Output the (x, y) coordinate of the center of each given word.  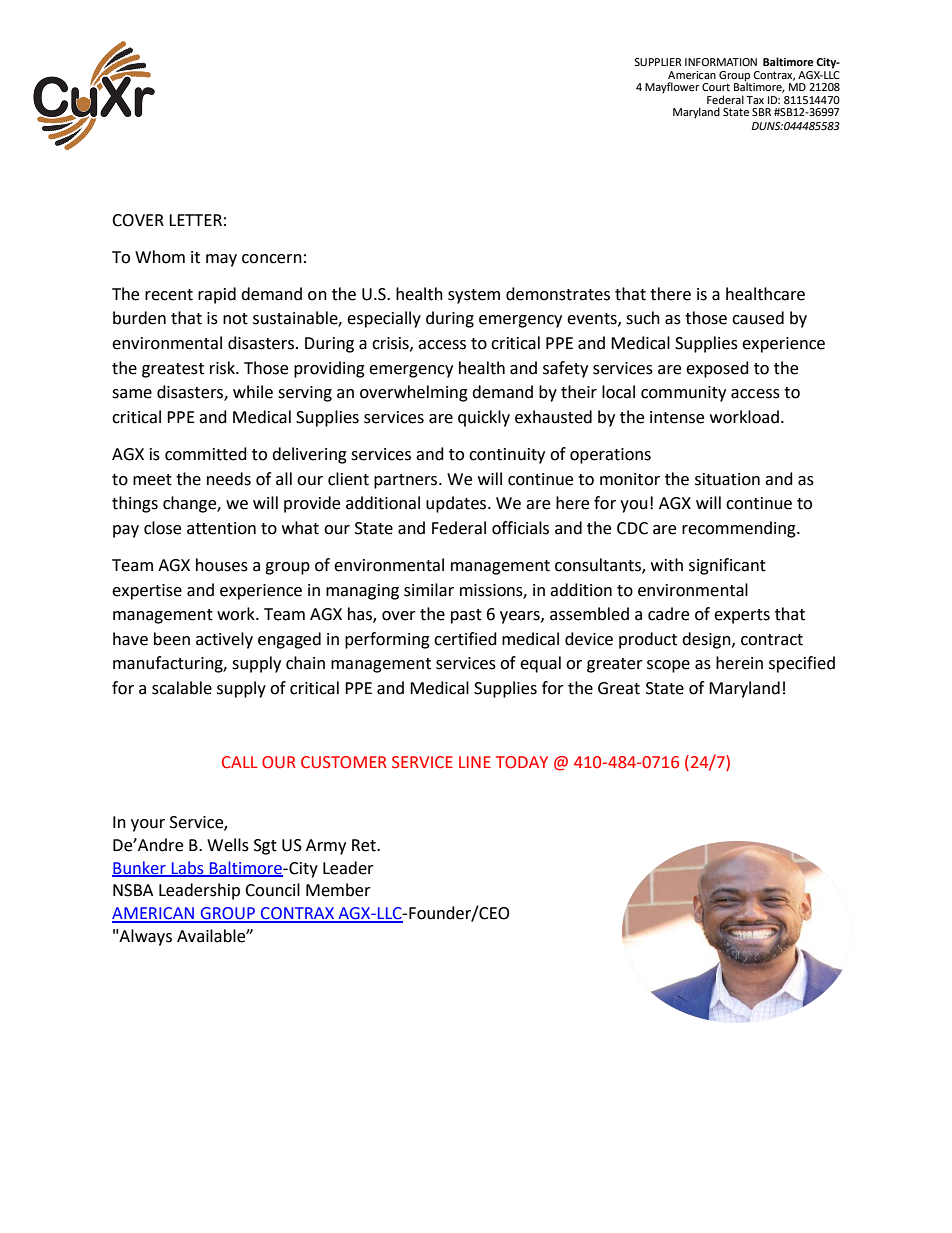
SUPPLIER (658, 62)
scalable (182, 688)
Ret (365, 845)
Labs (188, 868)
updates (457, 504)
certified (465, 639)
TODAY (522, 762)
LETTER (195, 220)
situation (727, 479)
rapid (217, 295)
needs (229, 479)
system (474, 296)
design (707, 640)
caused (758, 318)
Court (716, 87)
